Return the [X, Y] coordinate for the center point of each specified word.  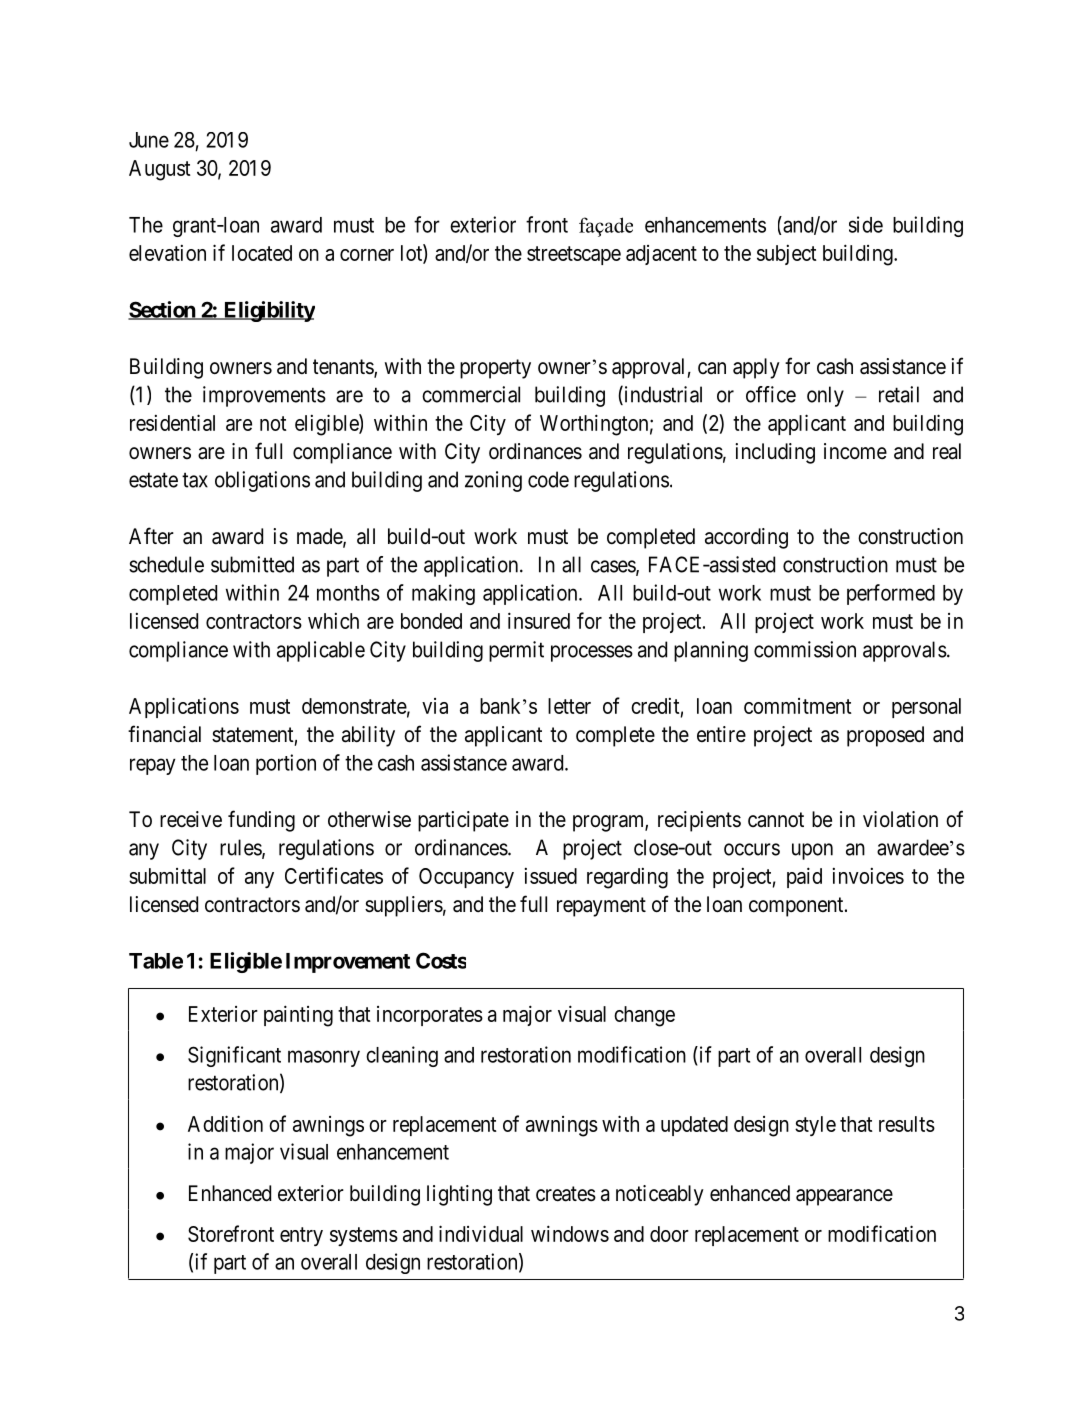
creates [566, 1194]
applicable [321, 651]
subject [787, 255]
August [160, 170]
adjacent [661, 255]
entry [301, 1236]
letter [569, 706]
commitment [798, 706]
